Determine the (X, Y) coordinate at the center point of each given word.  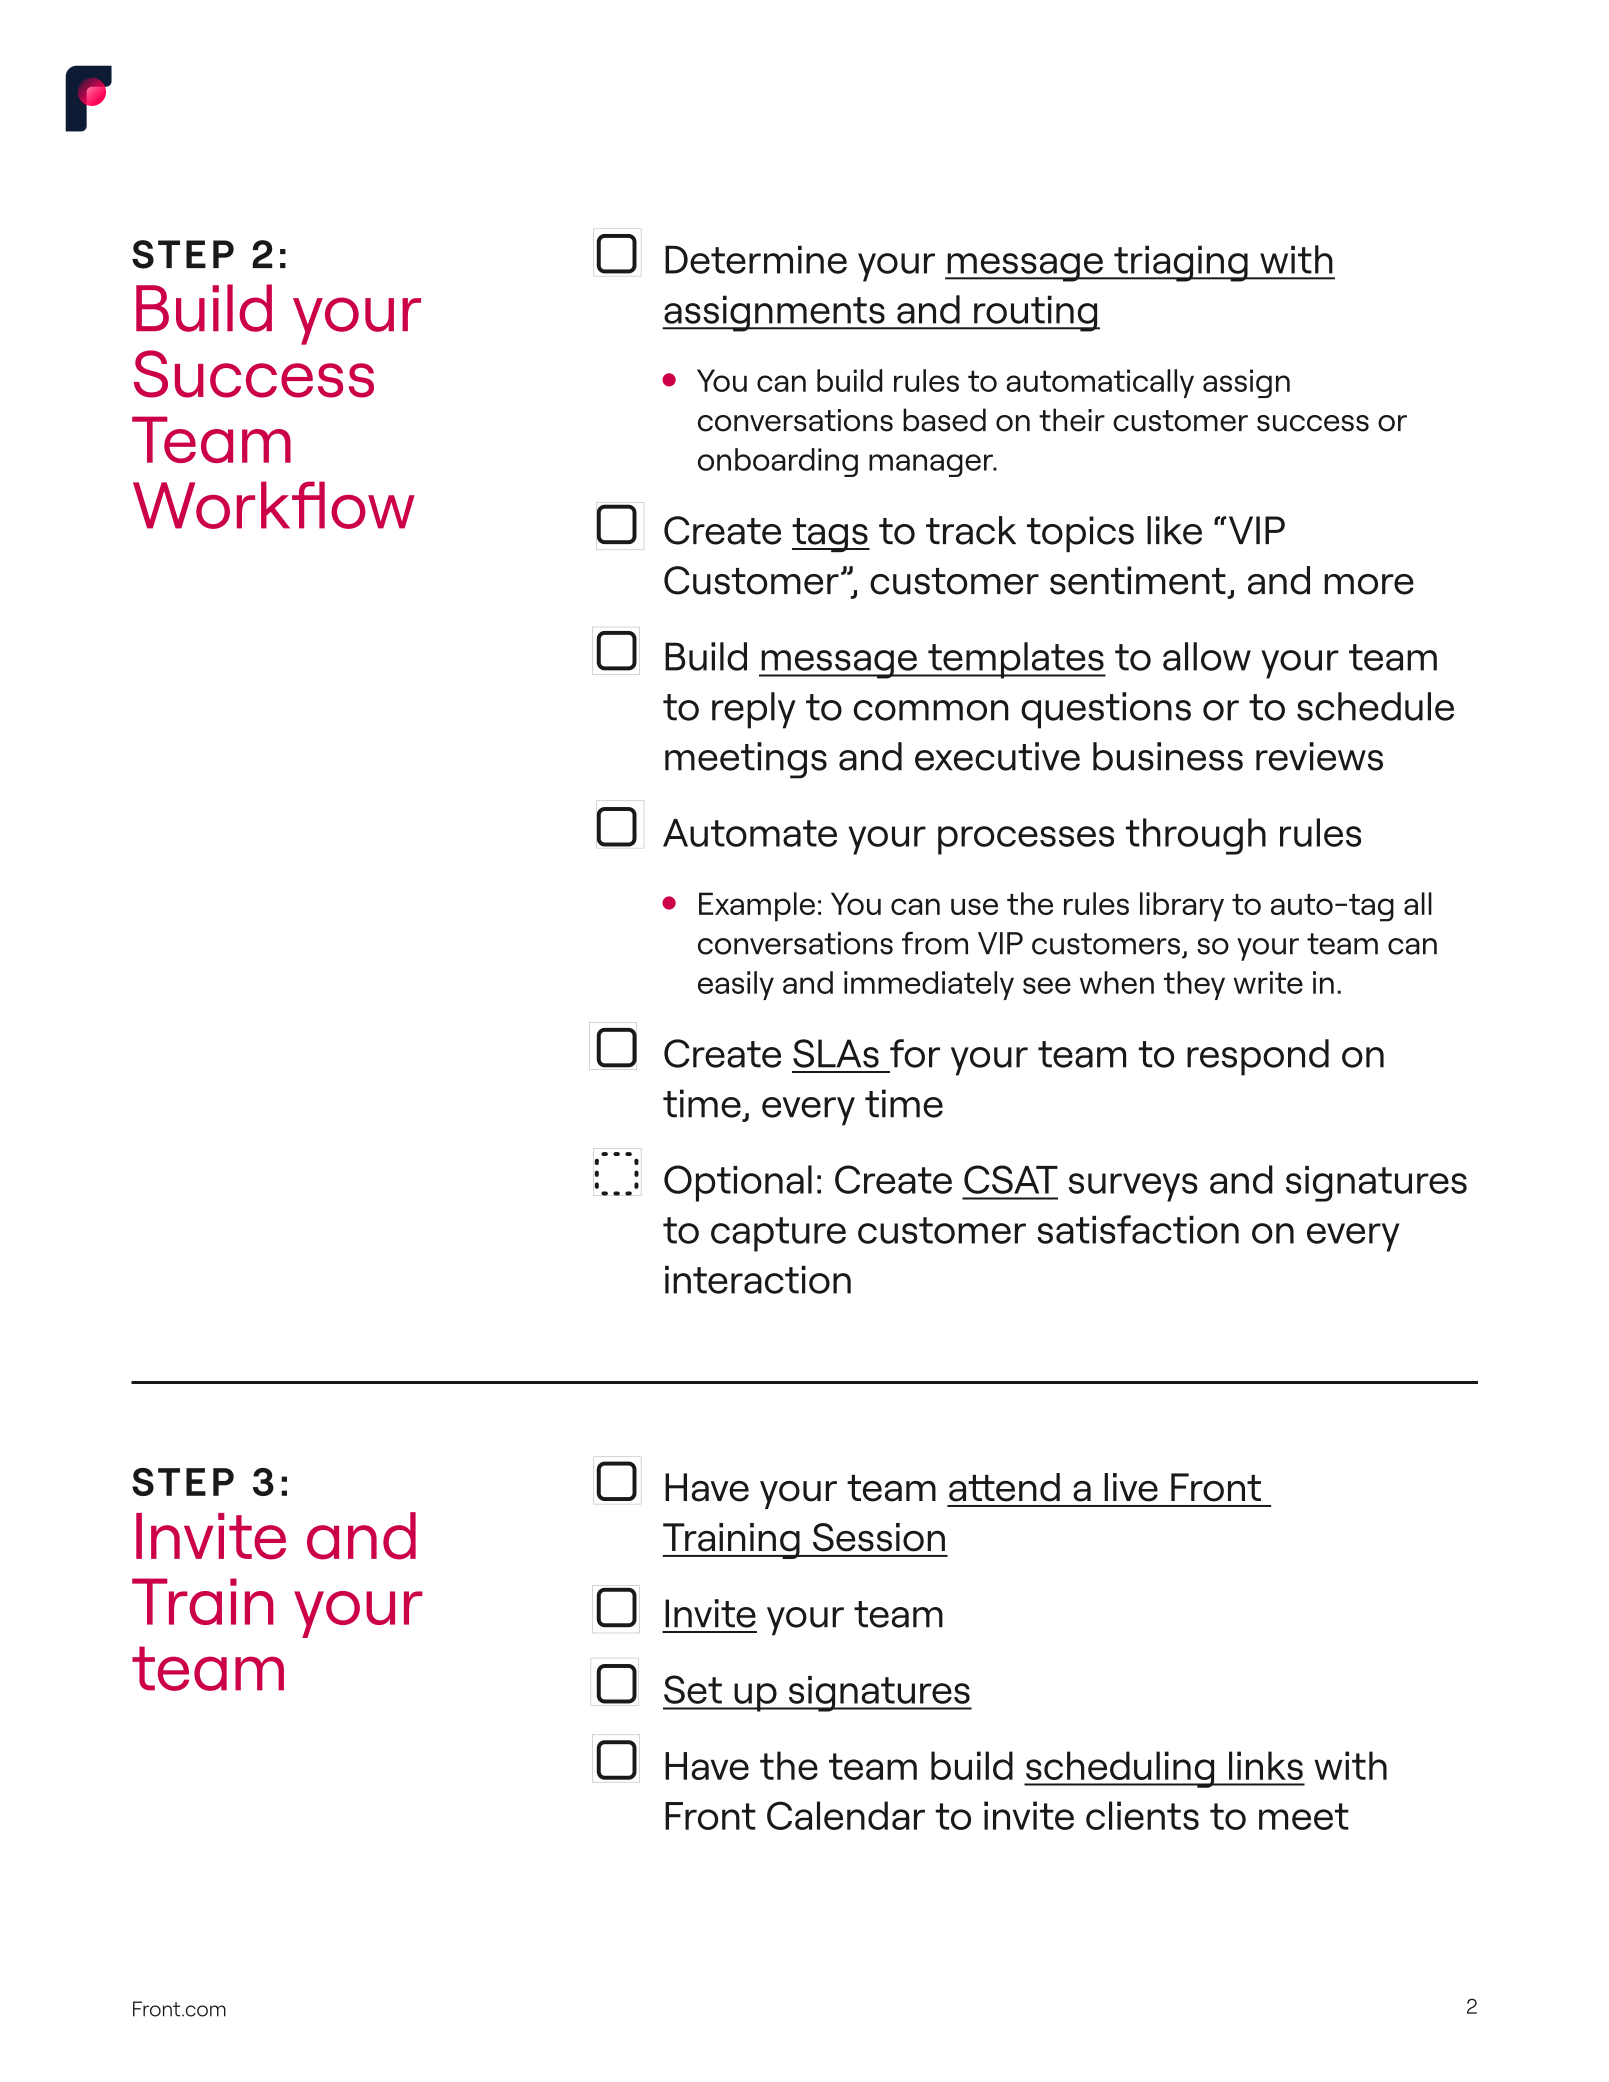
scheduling (1120, 1769)
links (1266, 1765)
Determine (756, 260)
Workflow (274, 505)
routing (1036, 313)
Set (693, 1689)
